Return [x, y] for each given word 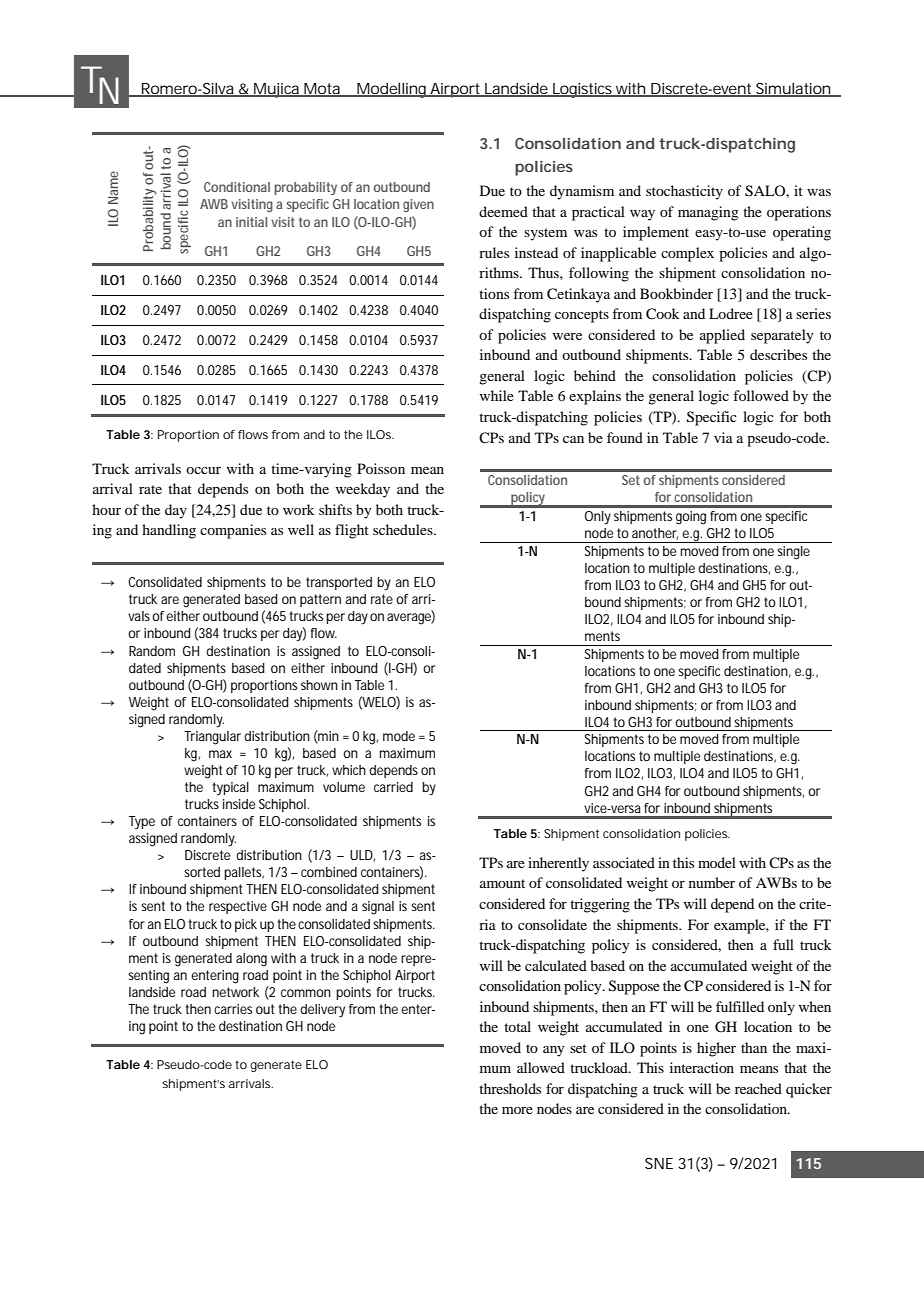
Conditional [237, 187]
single [793, 553]
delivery [322, 1011]
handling [169, 531]
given [418, 205]
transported [339, 583]
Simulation [793, 89]
